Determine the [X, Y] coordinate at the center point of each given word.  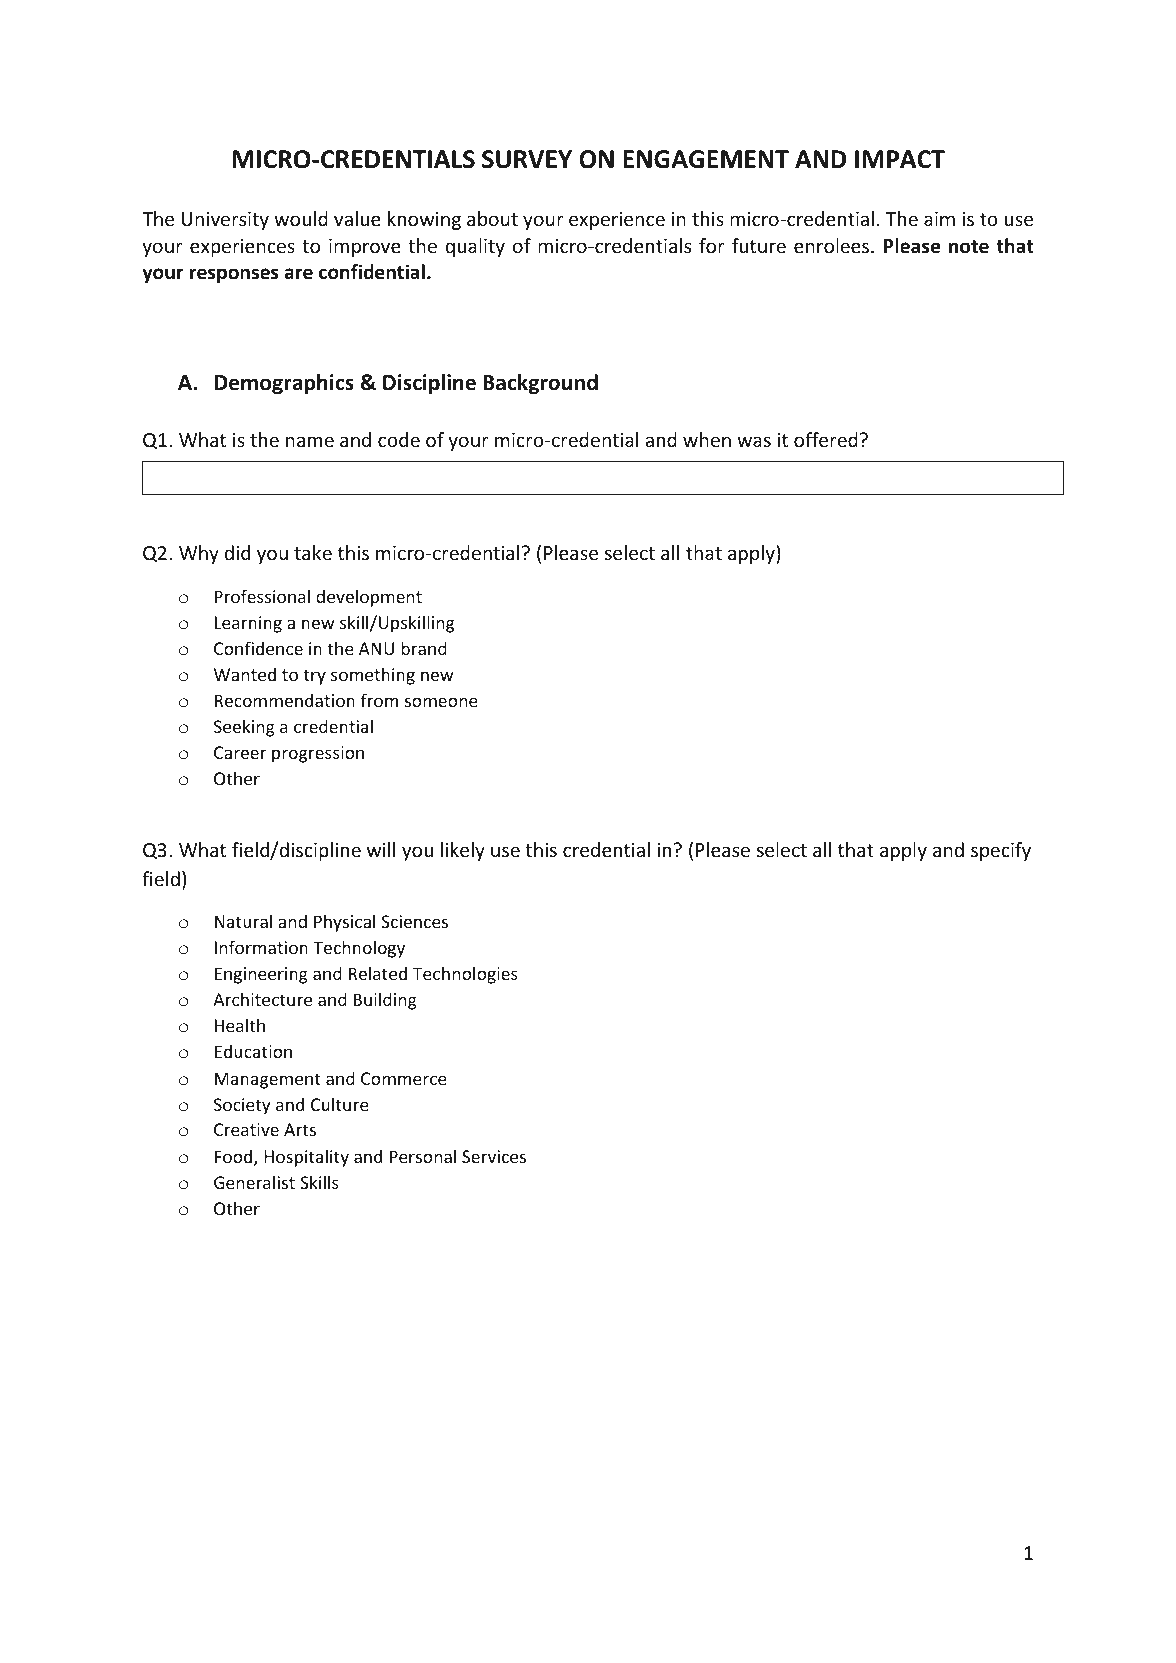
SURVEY [527, 159]
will [381, 849]
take [313, 552]
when [707, 439]
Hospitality [306, 1158]
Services [494, 1156]
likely [463, 851]
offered [826, 439]
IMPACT [900, 159]
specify [1001, 851]
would [301, 218]
